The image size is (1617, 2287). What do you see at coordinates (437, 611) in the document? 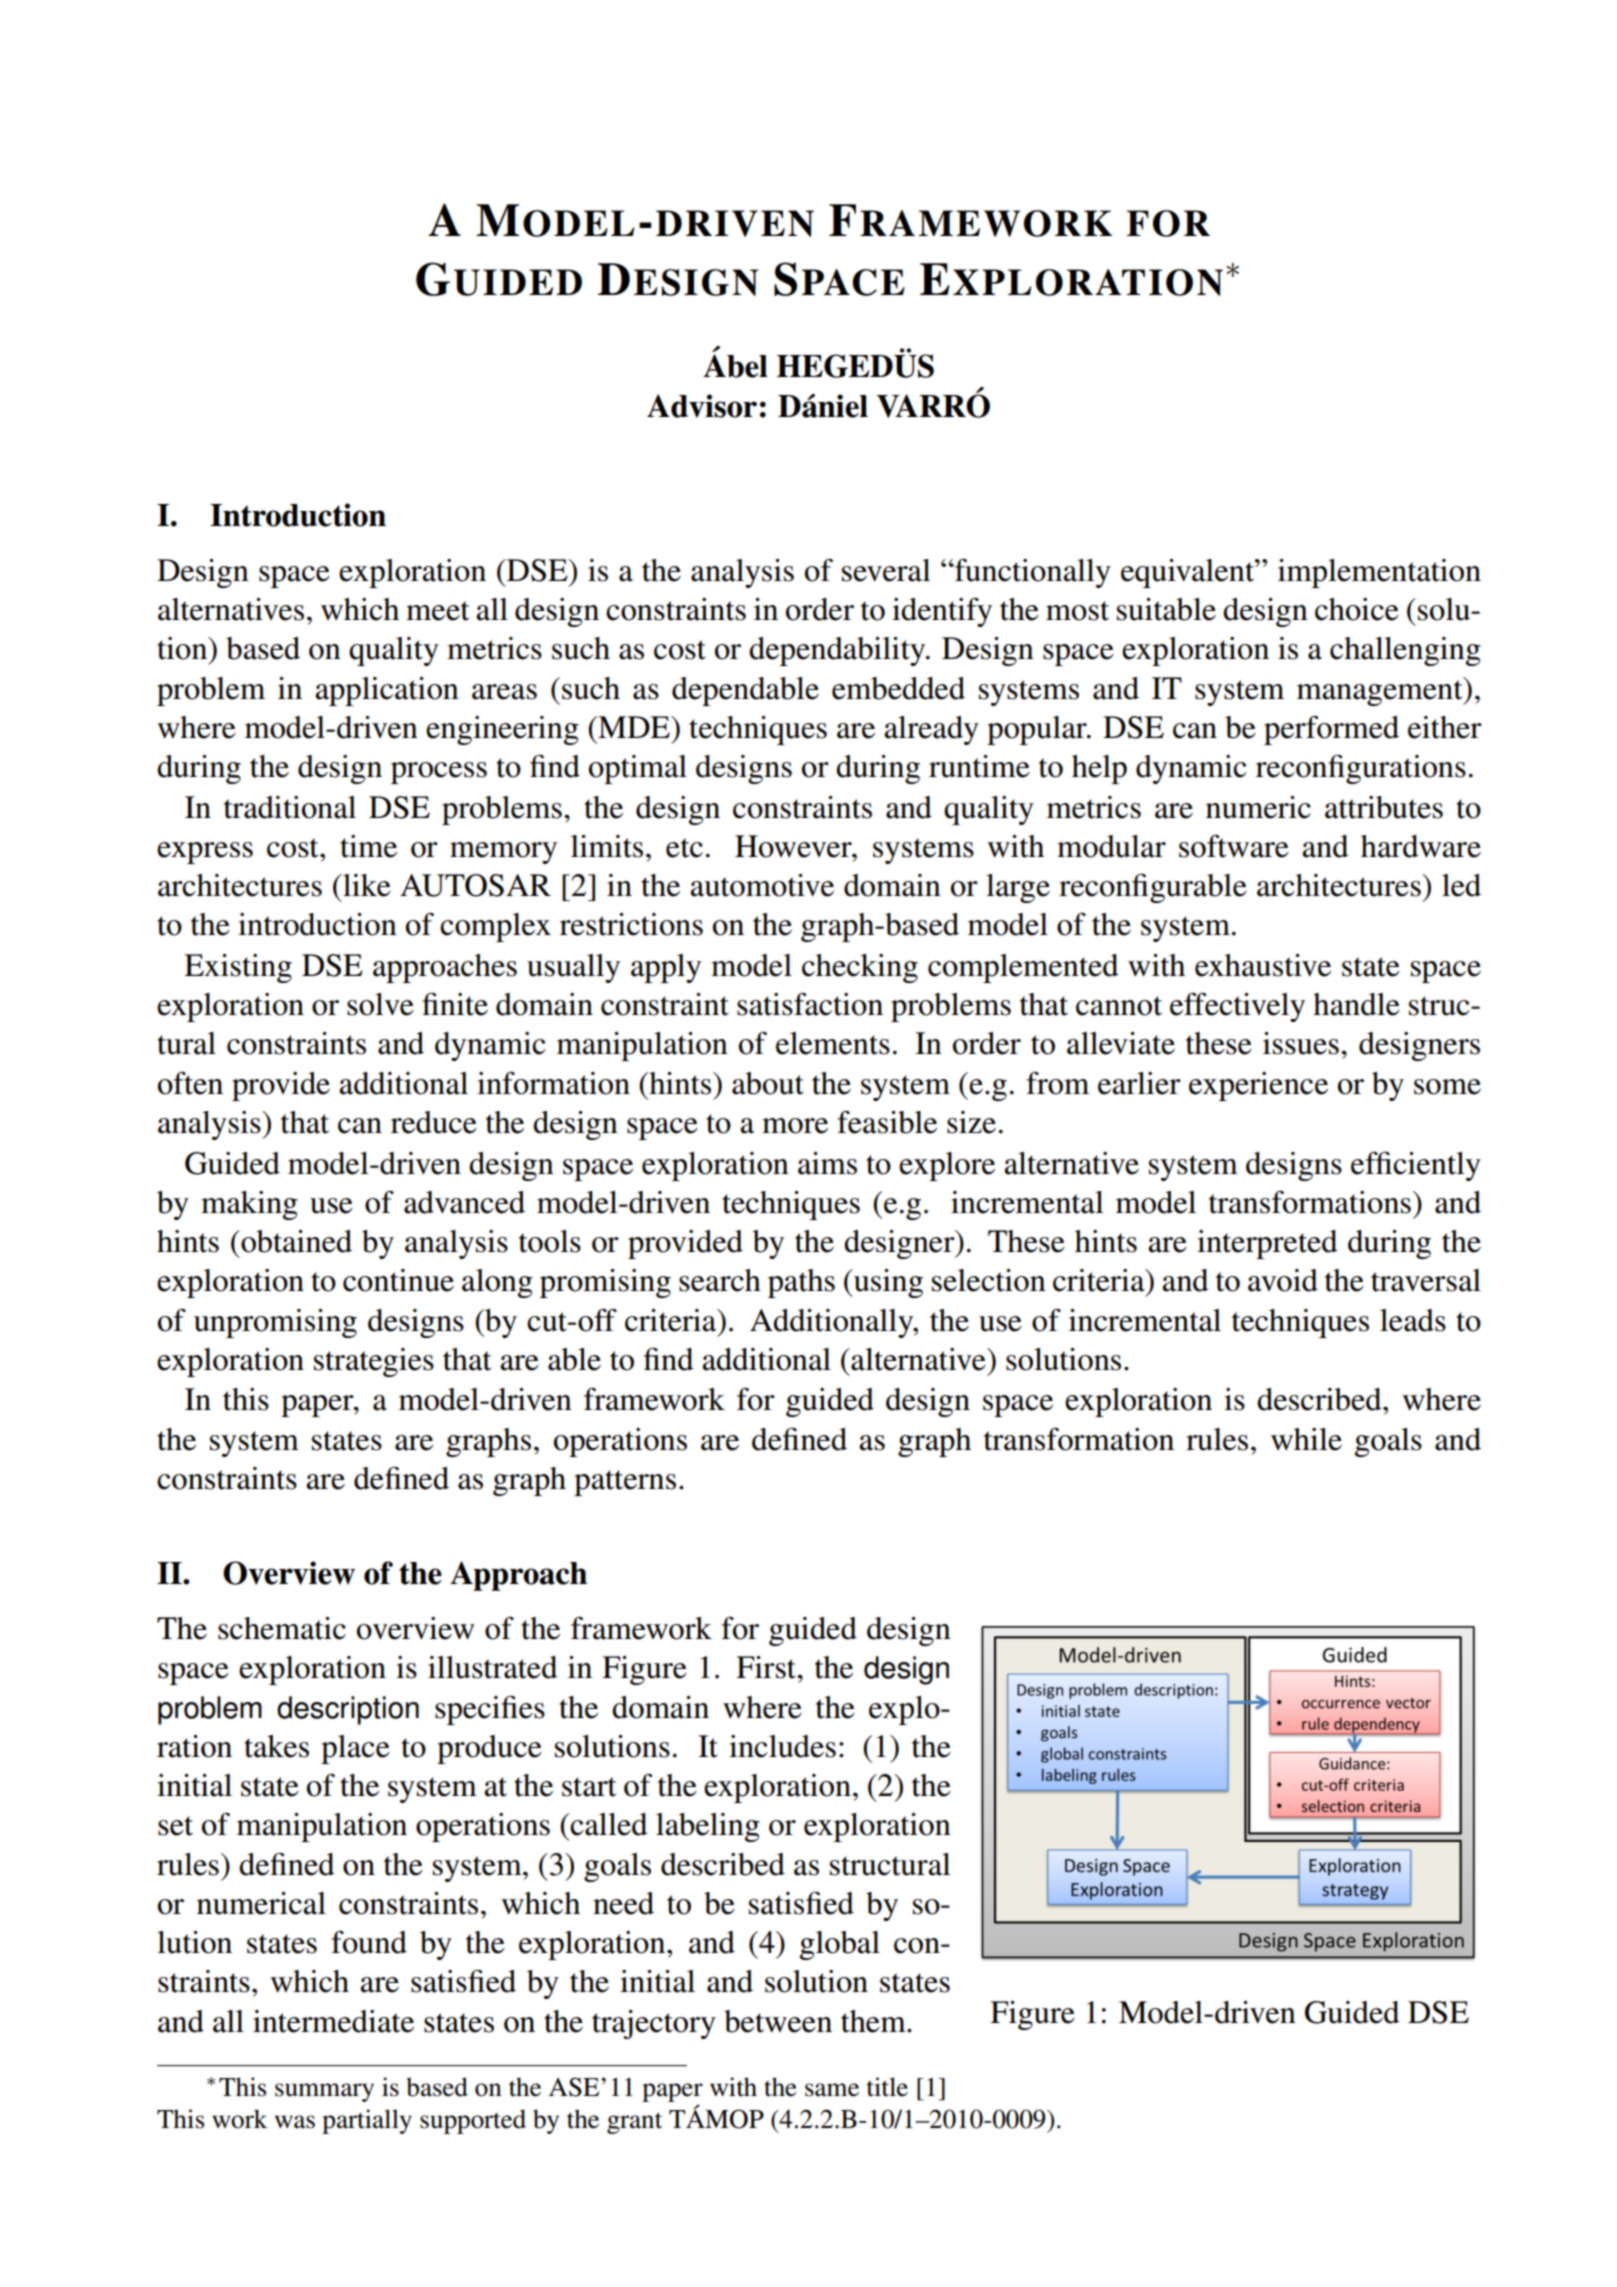
I see `meet` at bounding box center [437, 611].
